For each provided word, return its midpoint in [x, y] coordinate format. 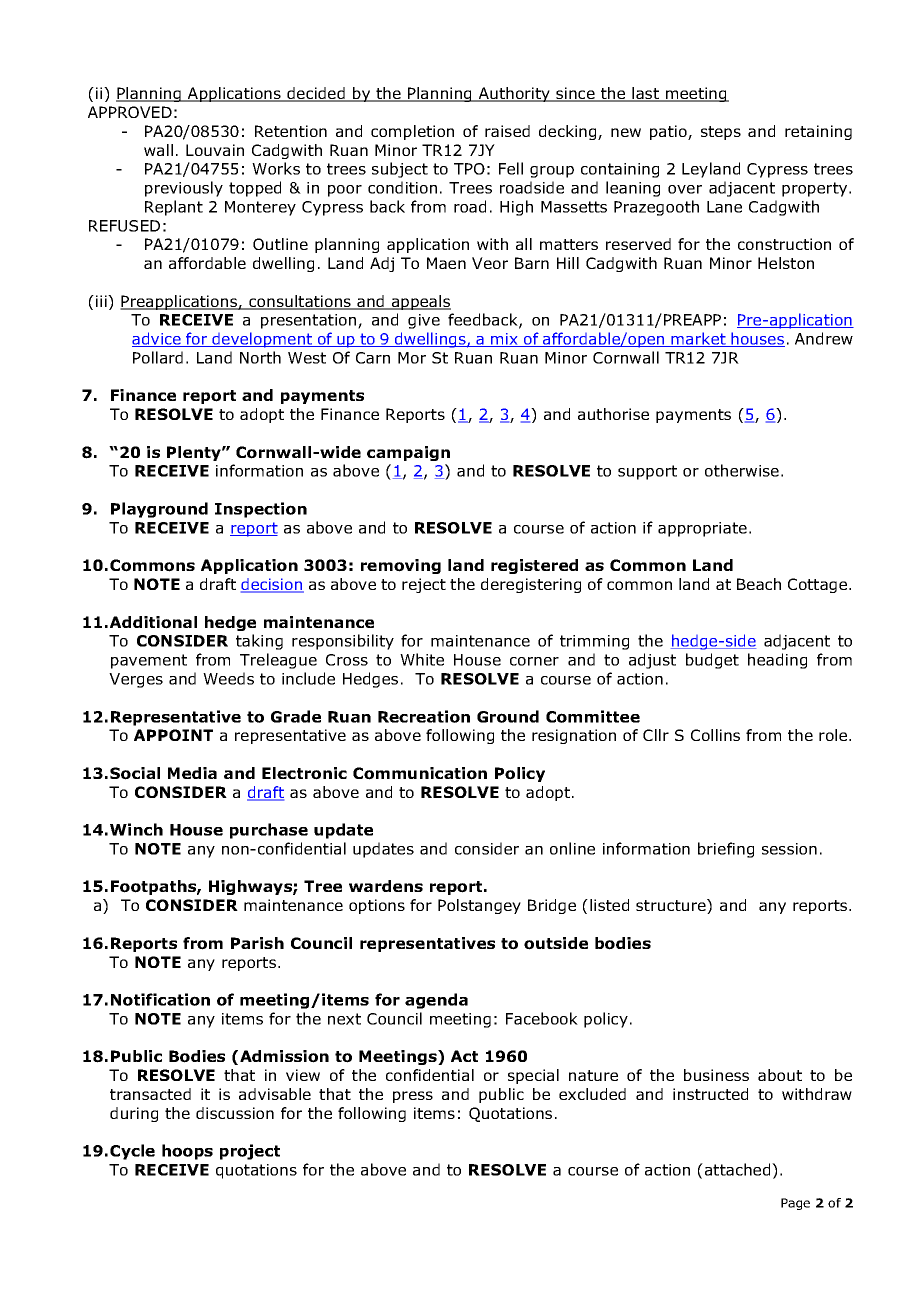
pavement [149, 661]
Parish [257, 943]
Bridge [552, 906]
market [698, 339]
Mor [412, 358]
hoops [187, 1152]
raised [507, 131]
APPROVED [130, 112]
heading [777, 661]
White [422, 659]
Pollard [158, 357]
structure [672, 906]
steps [721, 133]
